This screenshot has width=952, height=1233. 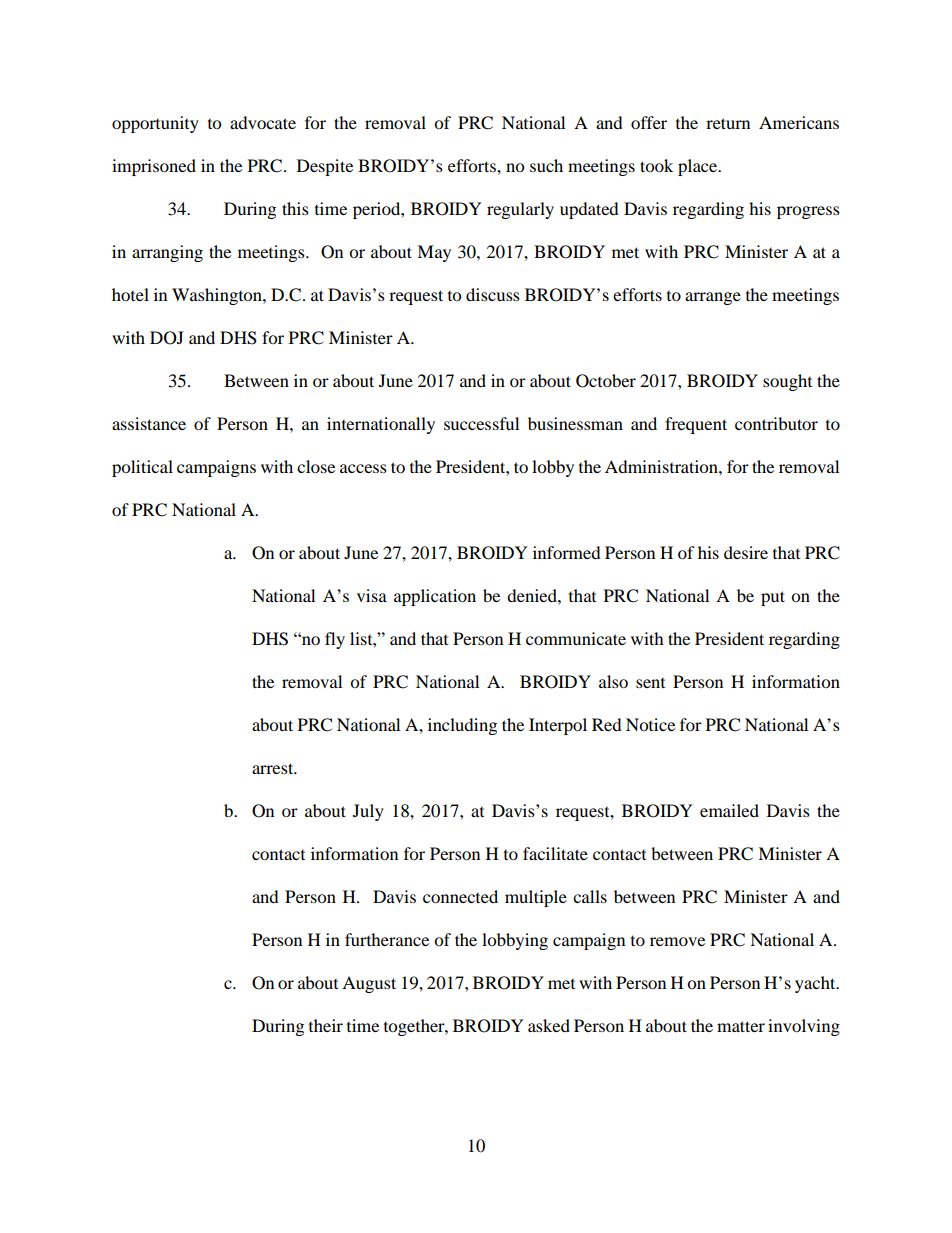 What do you see at coordinates (462, 726) in the screenshot?
I see `including` at bounding box center [462, 726].
